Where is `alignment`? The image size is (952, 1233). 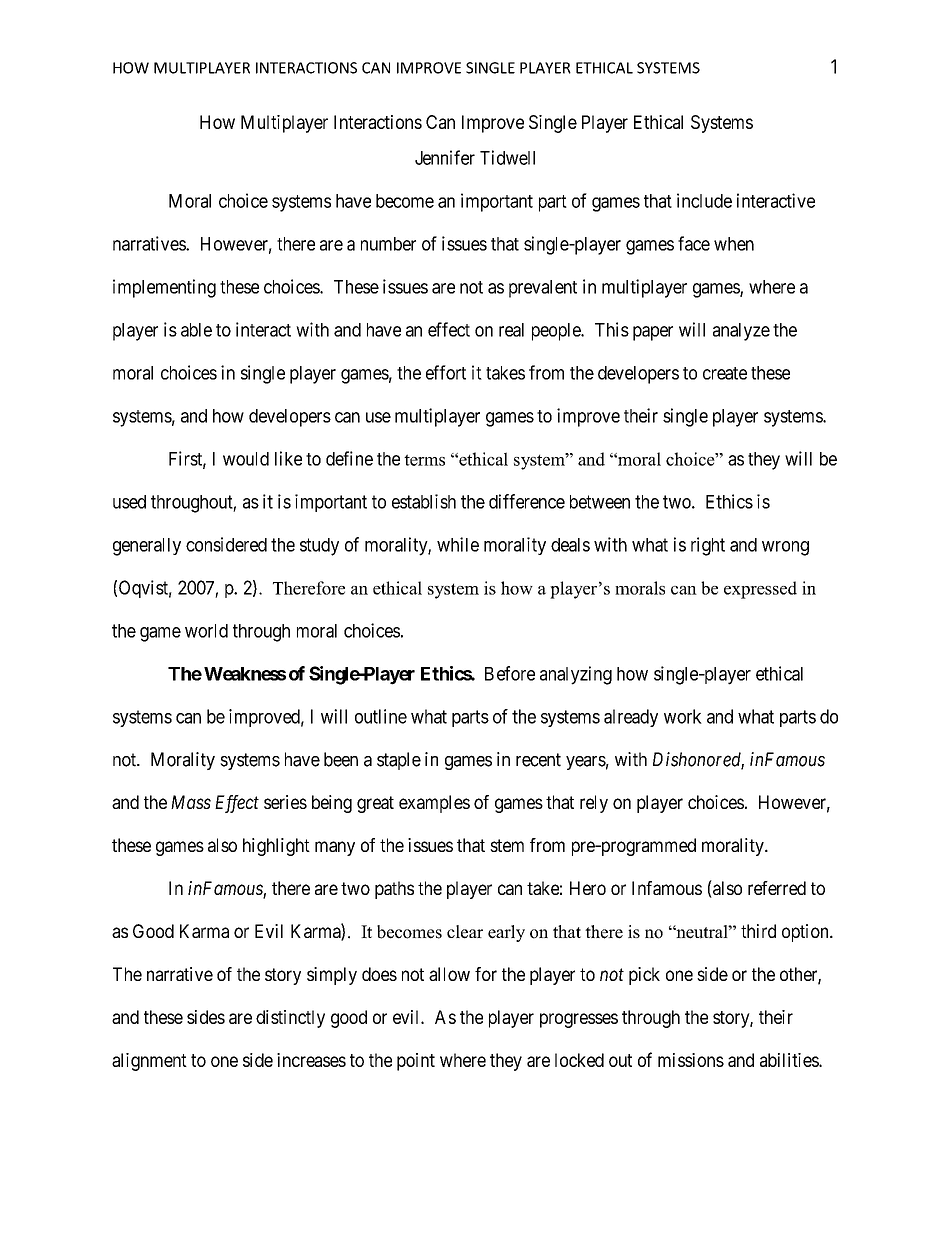
alignment is located at coordinates (149, 1062).
